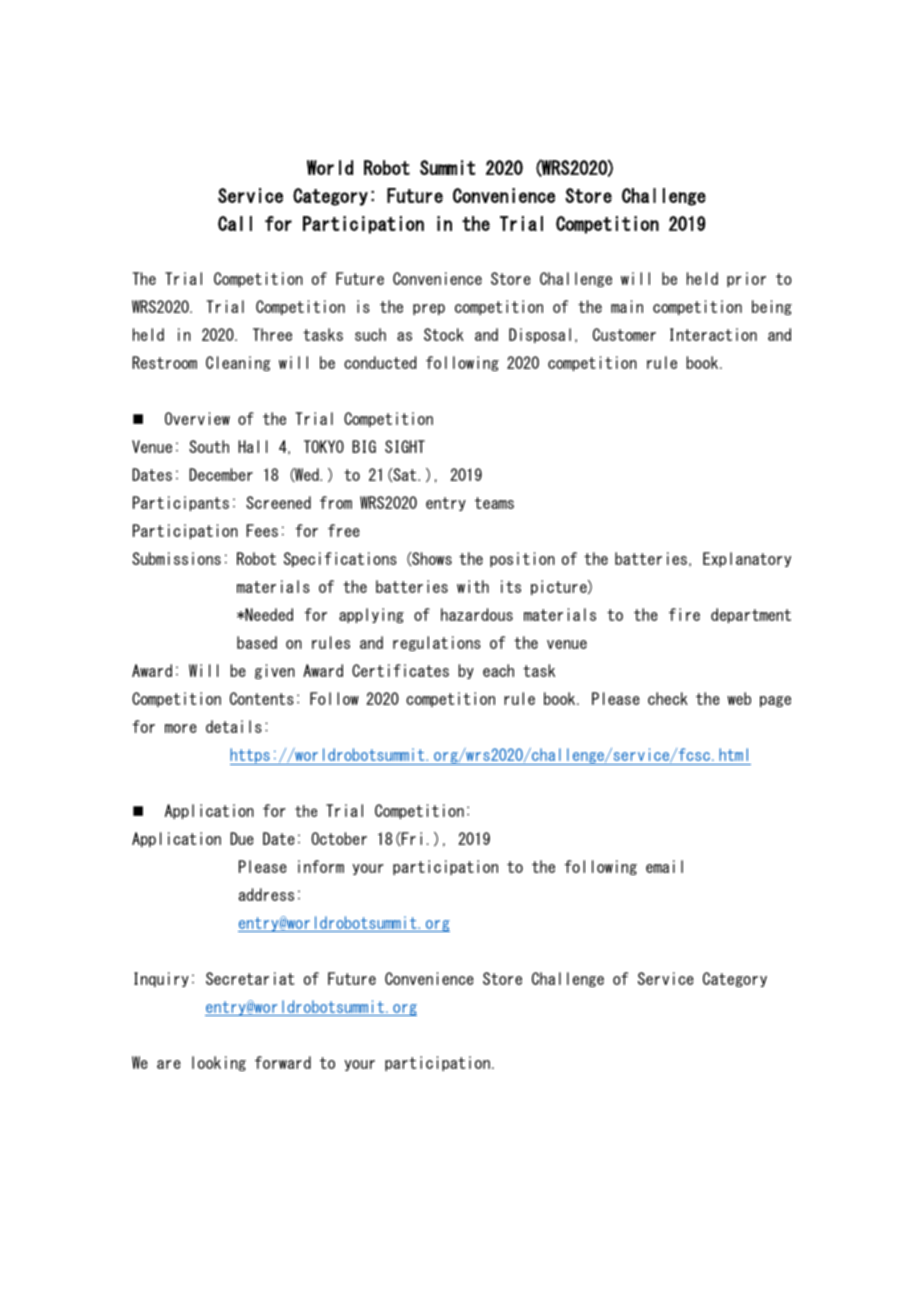 Image resolution: width=924 pixels, height=1308 pixels. What do you see at coordinates (437, 643) in the image?
I see `regulations` at bounding box center [437, 643].
